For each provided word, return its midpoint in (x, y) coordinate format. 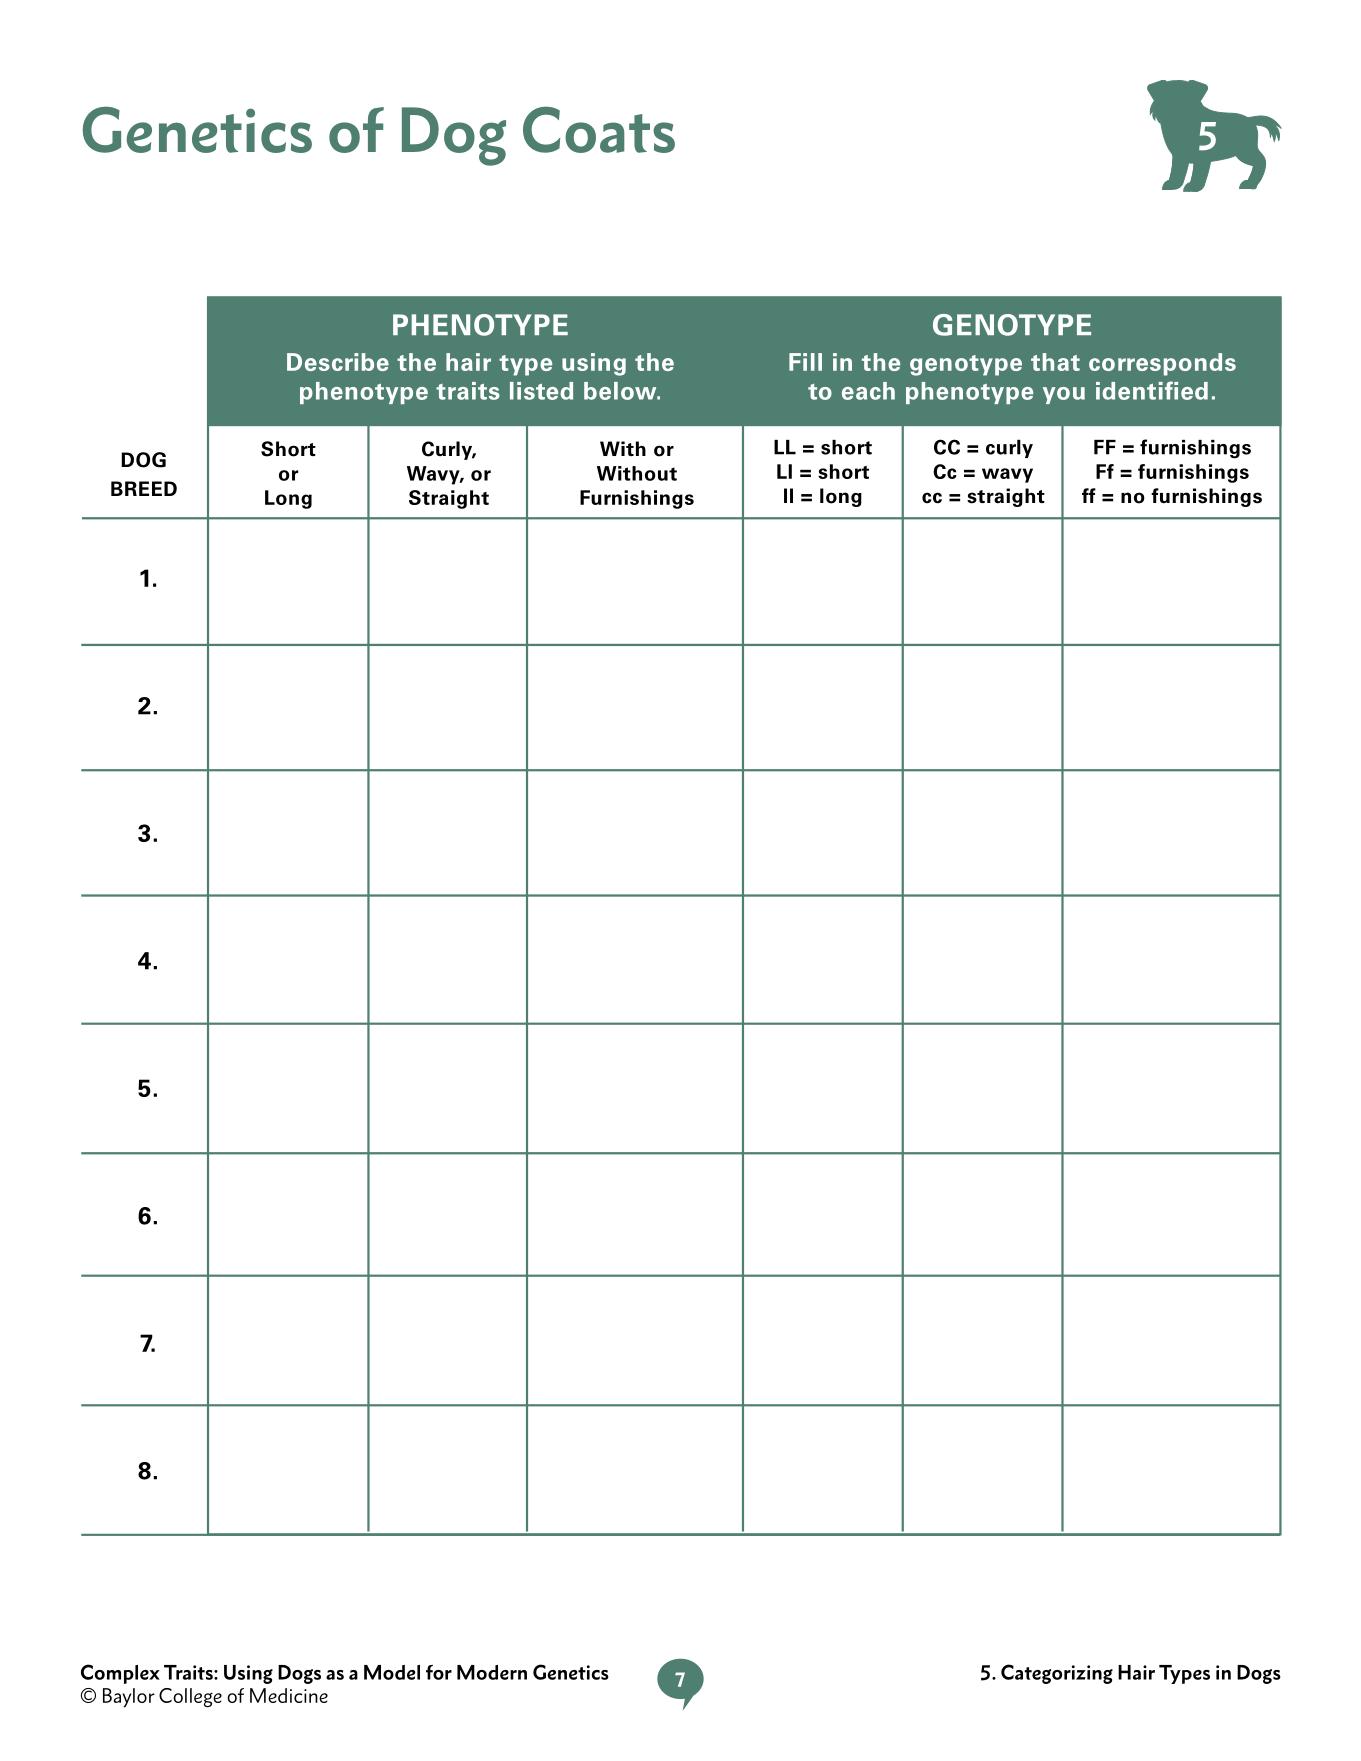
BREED (144, 488)
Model (392, 1672)
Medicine (289, 1695)
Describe (338, 362)
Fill (805, 362)
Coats (599, 129)
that (1055, 362)
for (439, 1672)
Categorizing (1057, 1674)
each (868, 391)
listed (541, 391)
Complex (120, 1674)
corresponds (1162, 364)
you (1064, 395)
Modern (492, 1672)
